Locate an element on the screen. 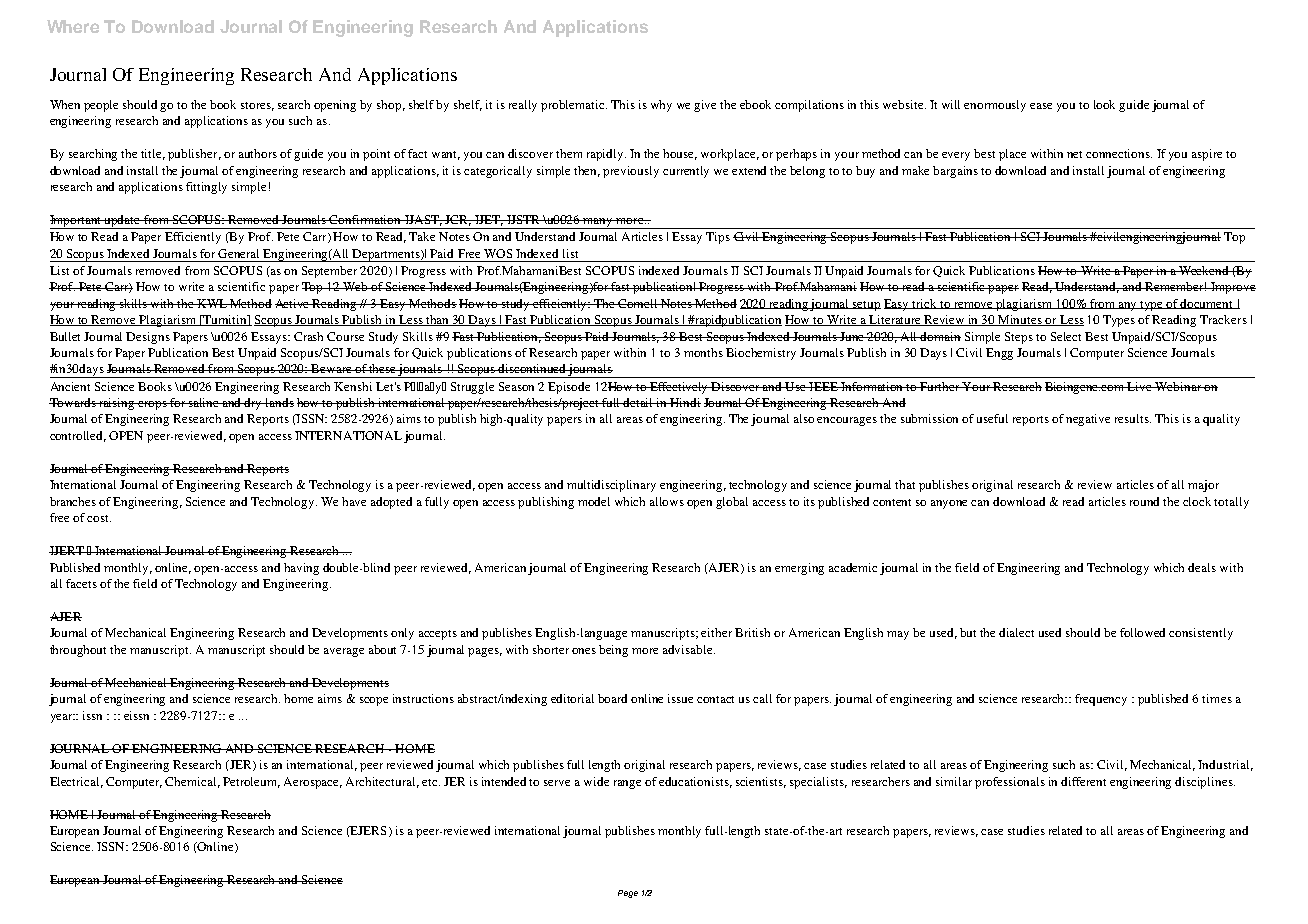  allows is located at coordinates (667, 501).
